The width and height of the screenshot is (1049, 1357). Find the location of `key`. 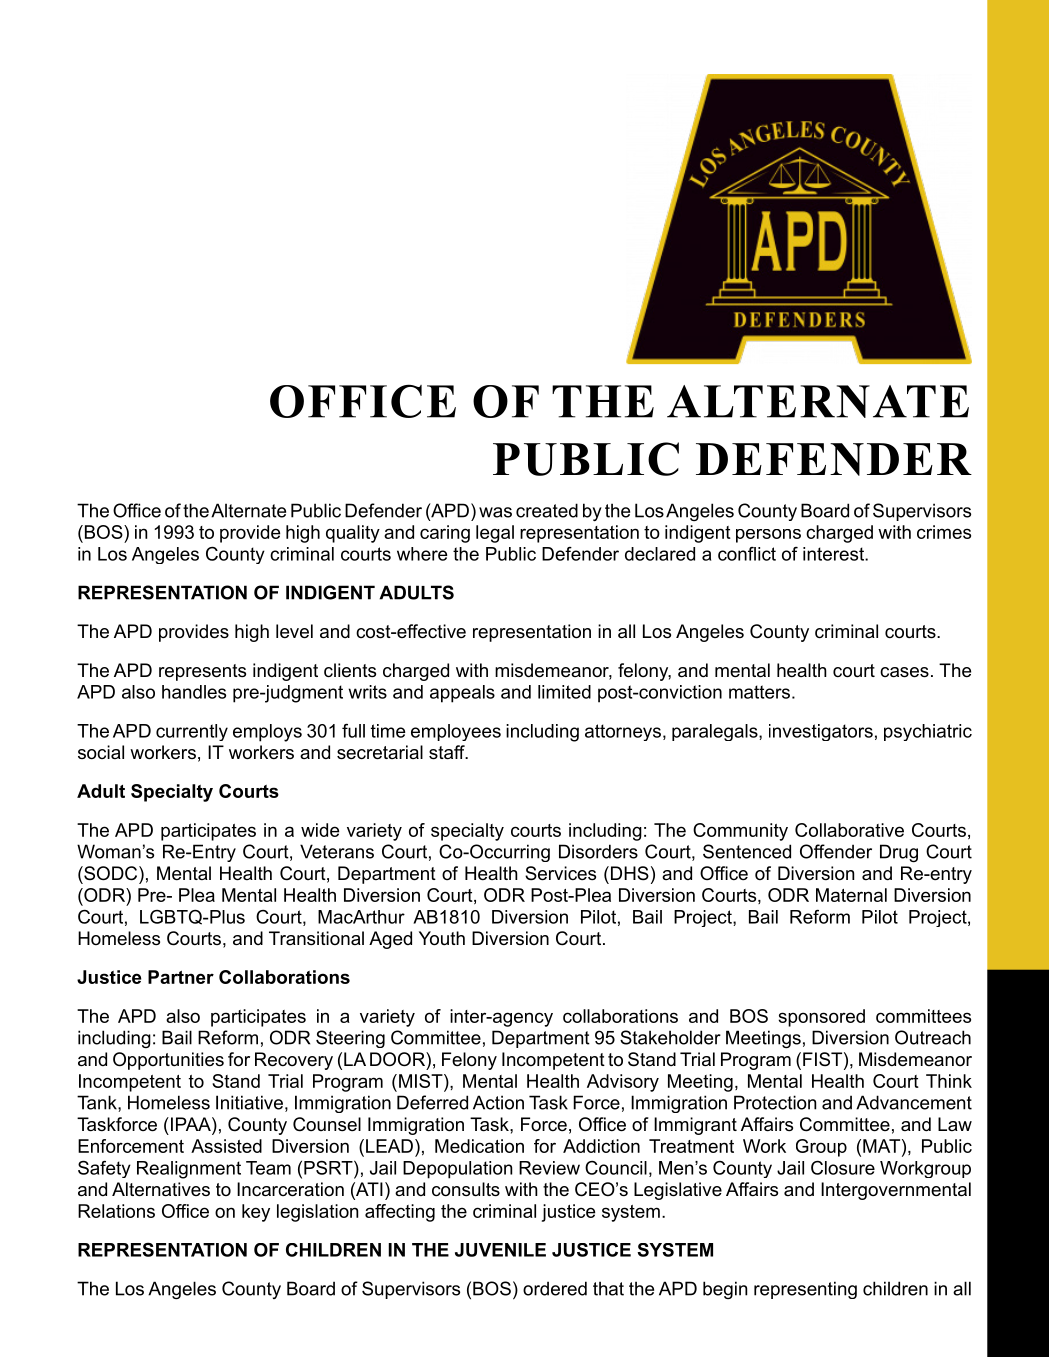

key is located at coordinates (256, 1213).
